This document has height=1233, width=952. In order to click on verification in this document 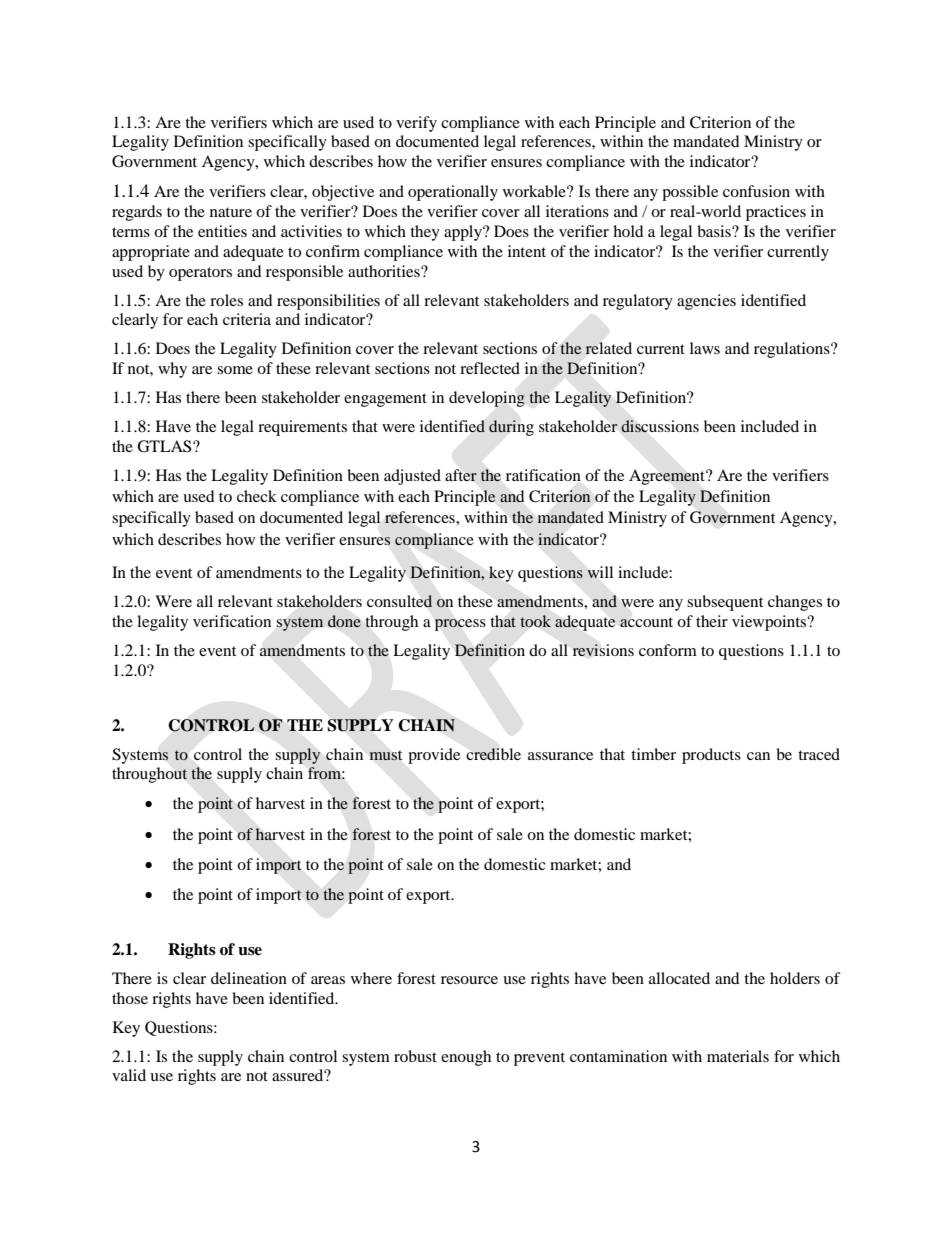, I will do `click(232, 621)`.
